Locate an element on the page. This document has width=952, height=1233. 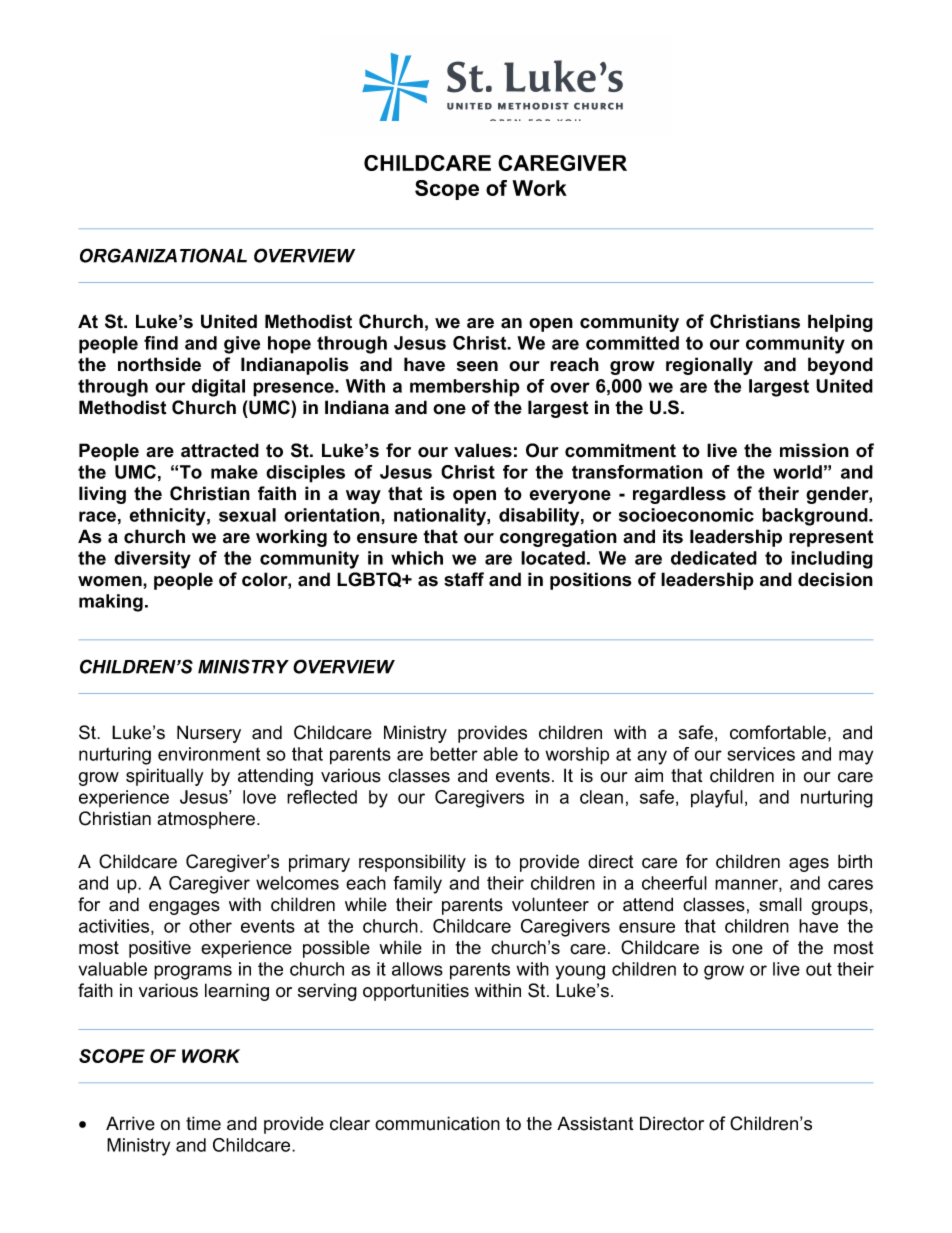
Nursery is located at coordinates (209, 734).
